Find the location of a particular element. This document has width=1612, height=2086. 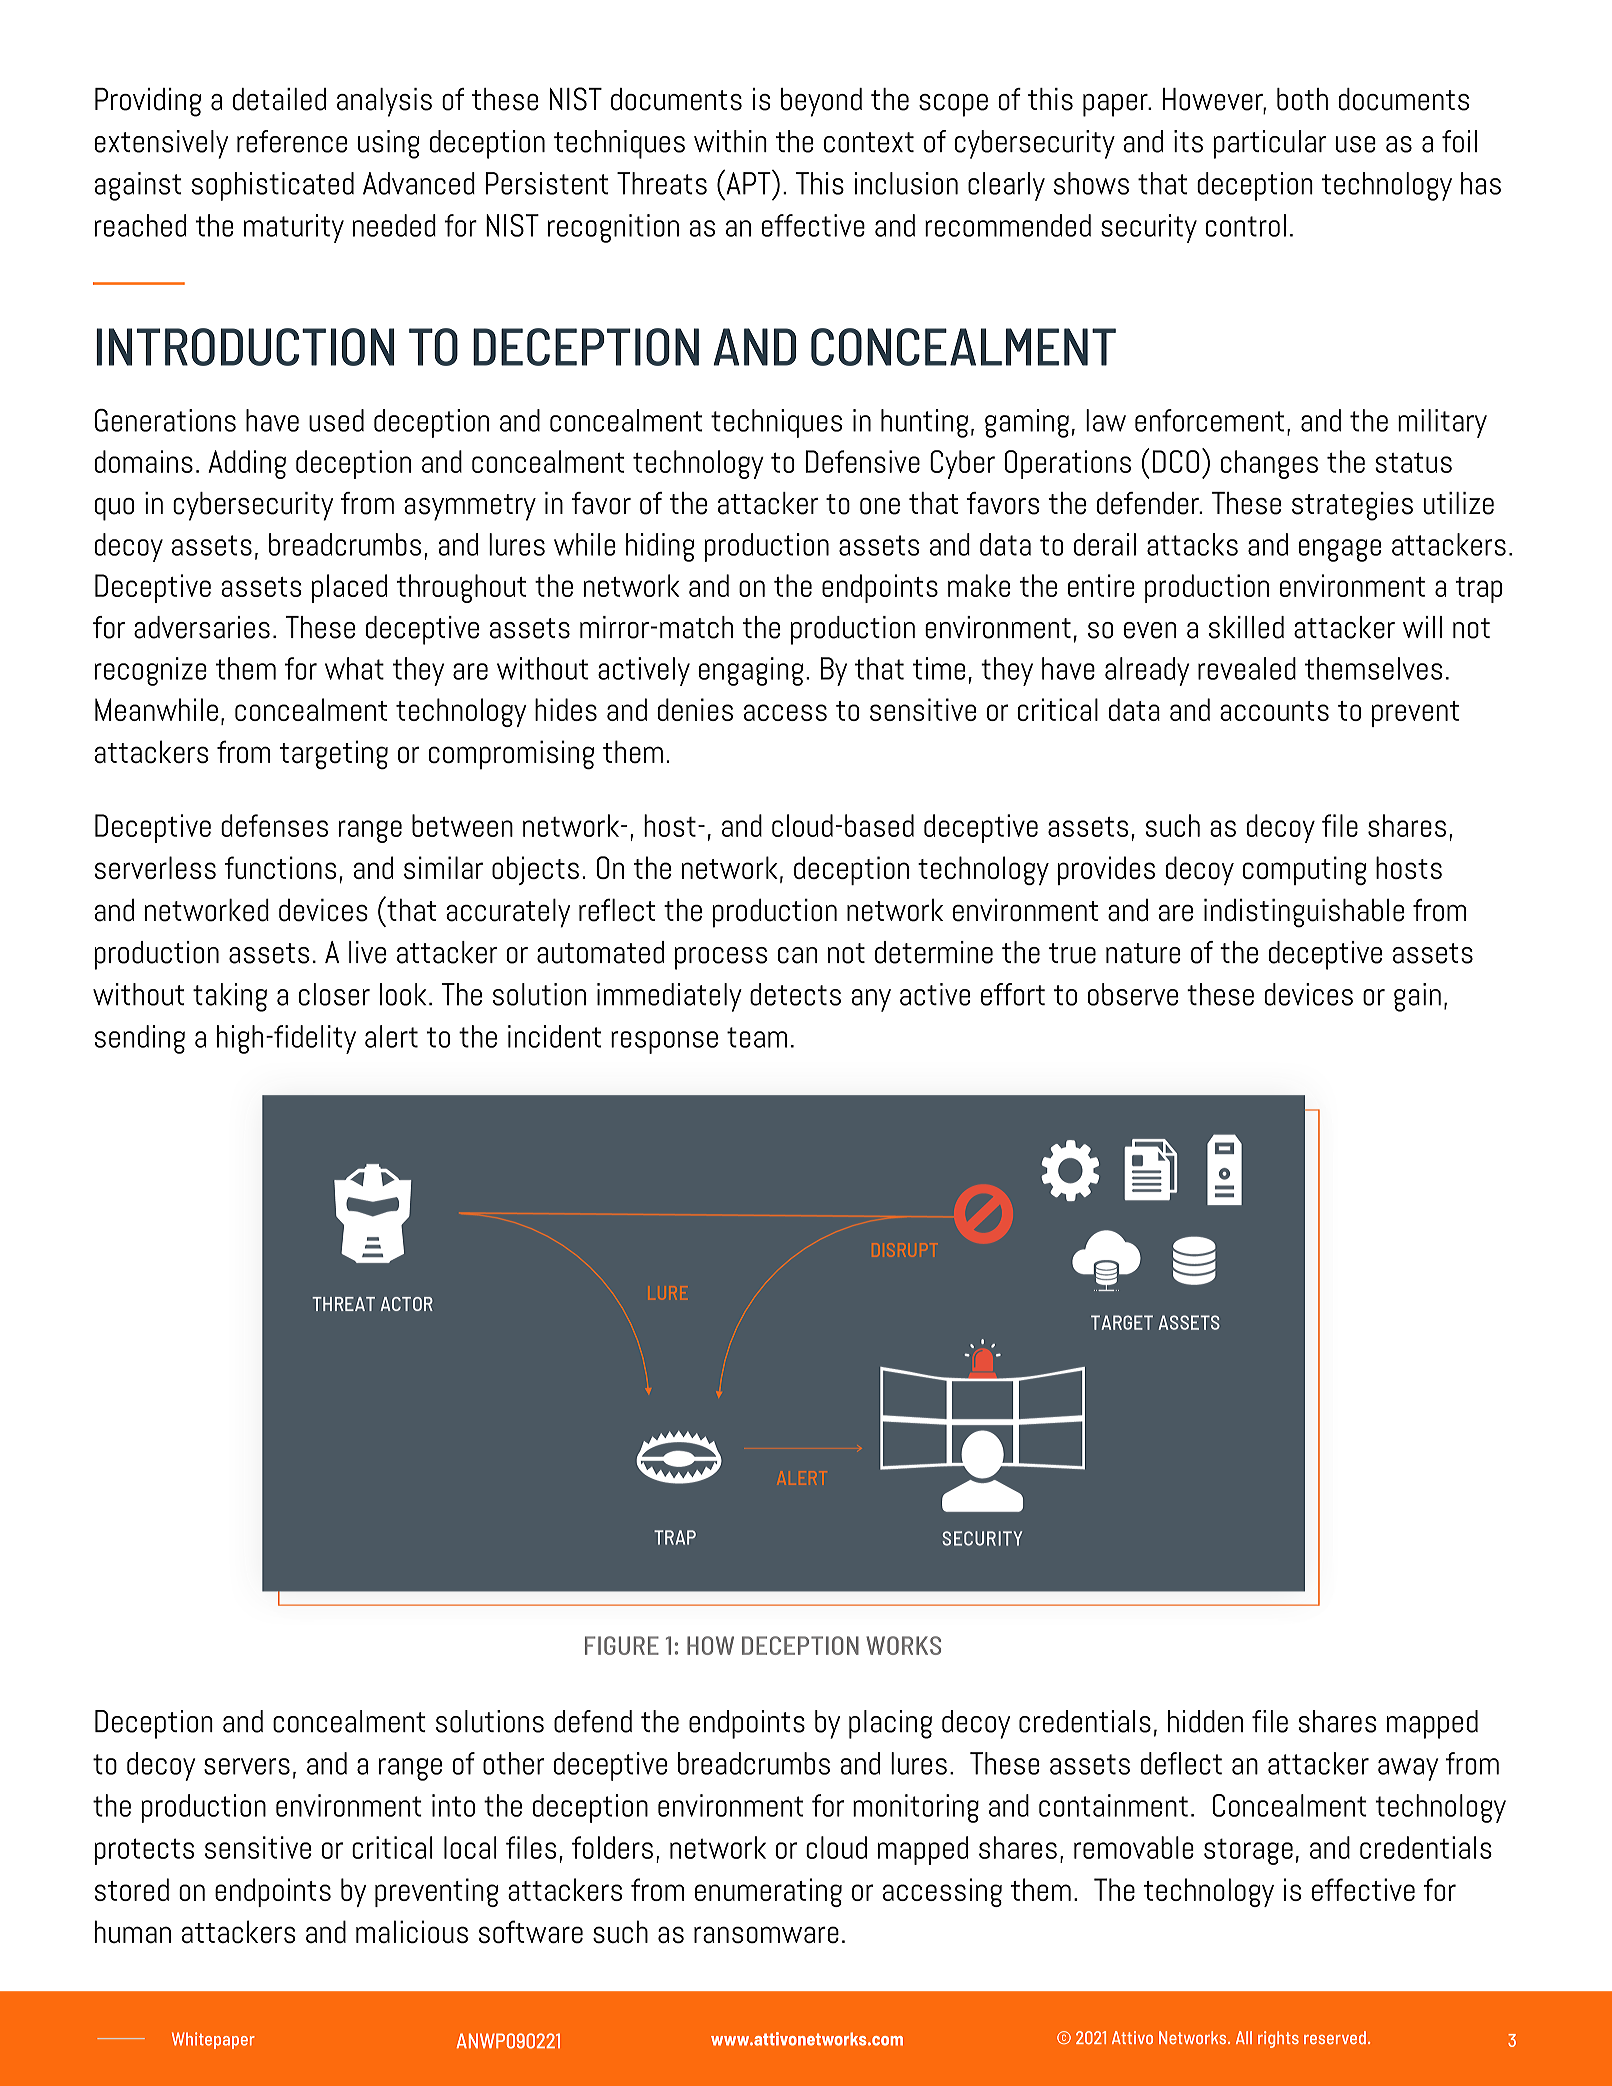

targeting is located at coordinates (334, 755).
